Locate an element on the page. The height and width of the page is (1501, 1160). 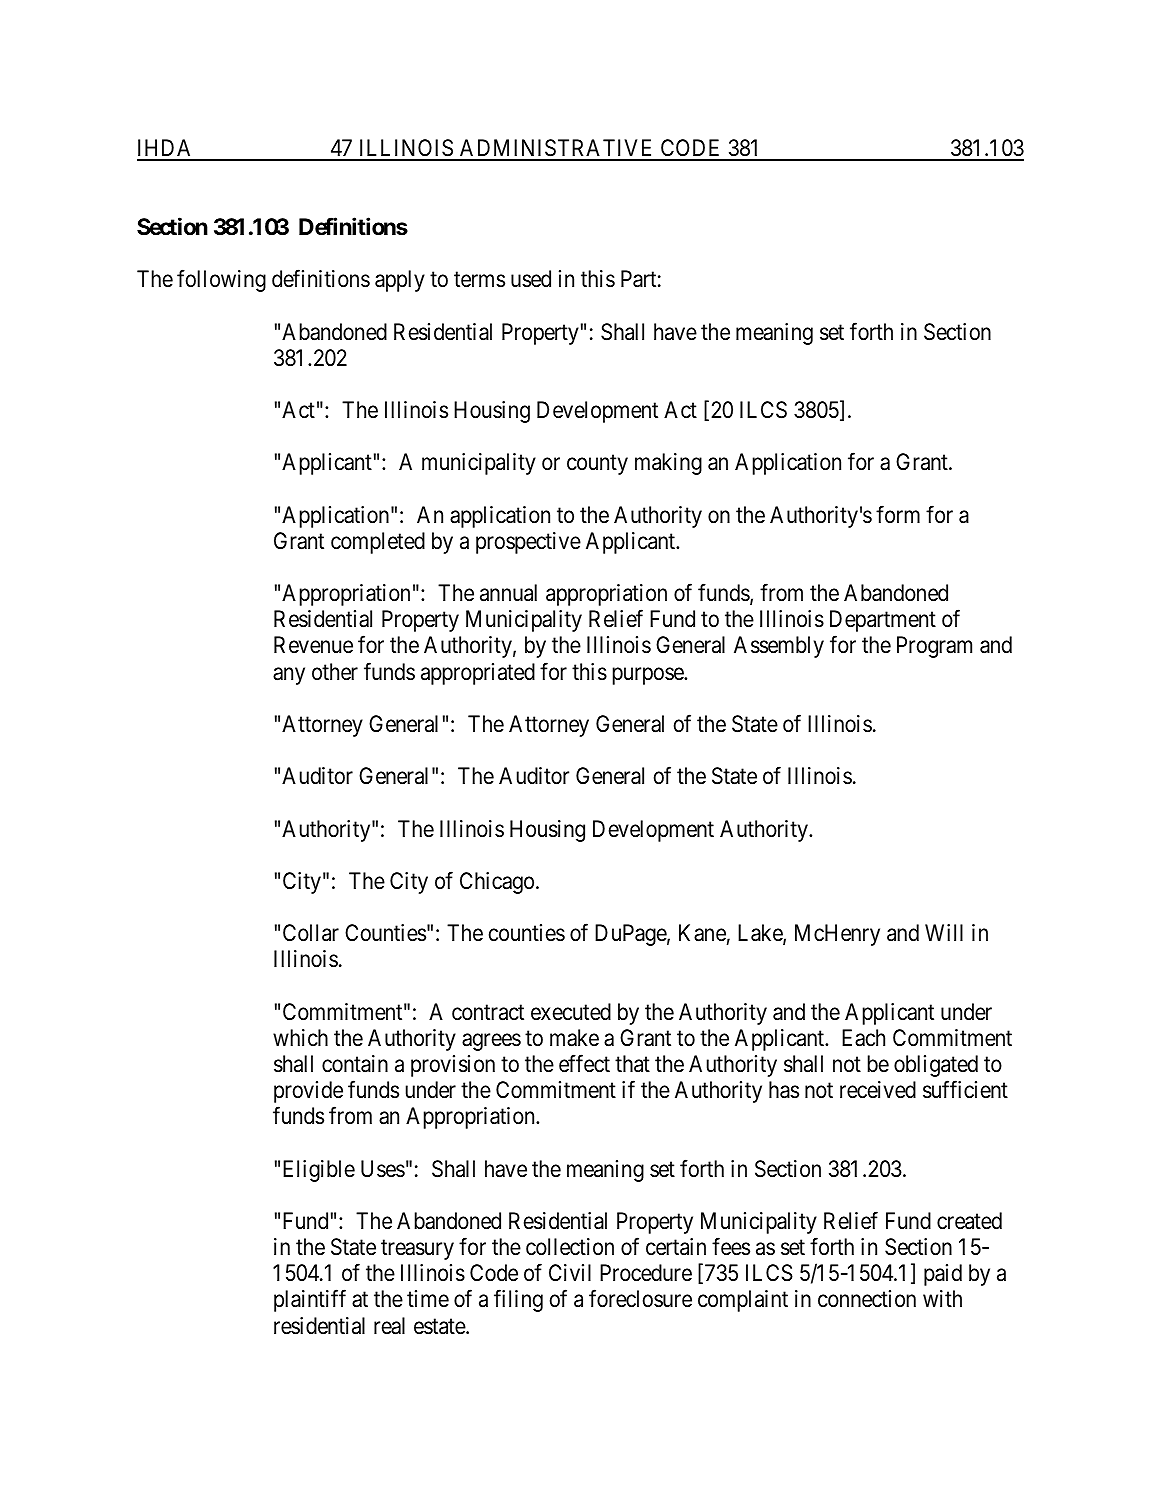
used is located at coordinates (531, 279).
